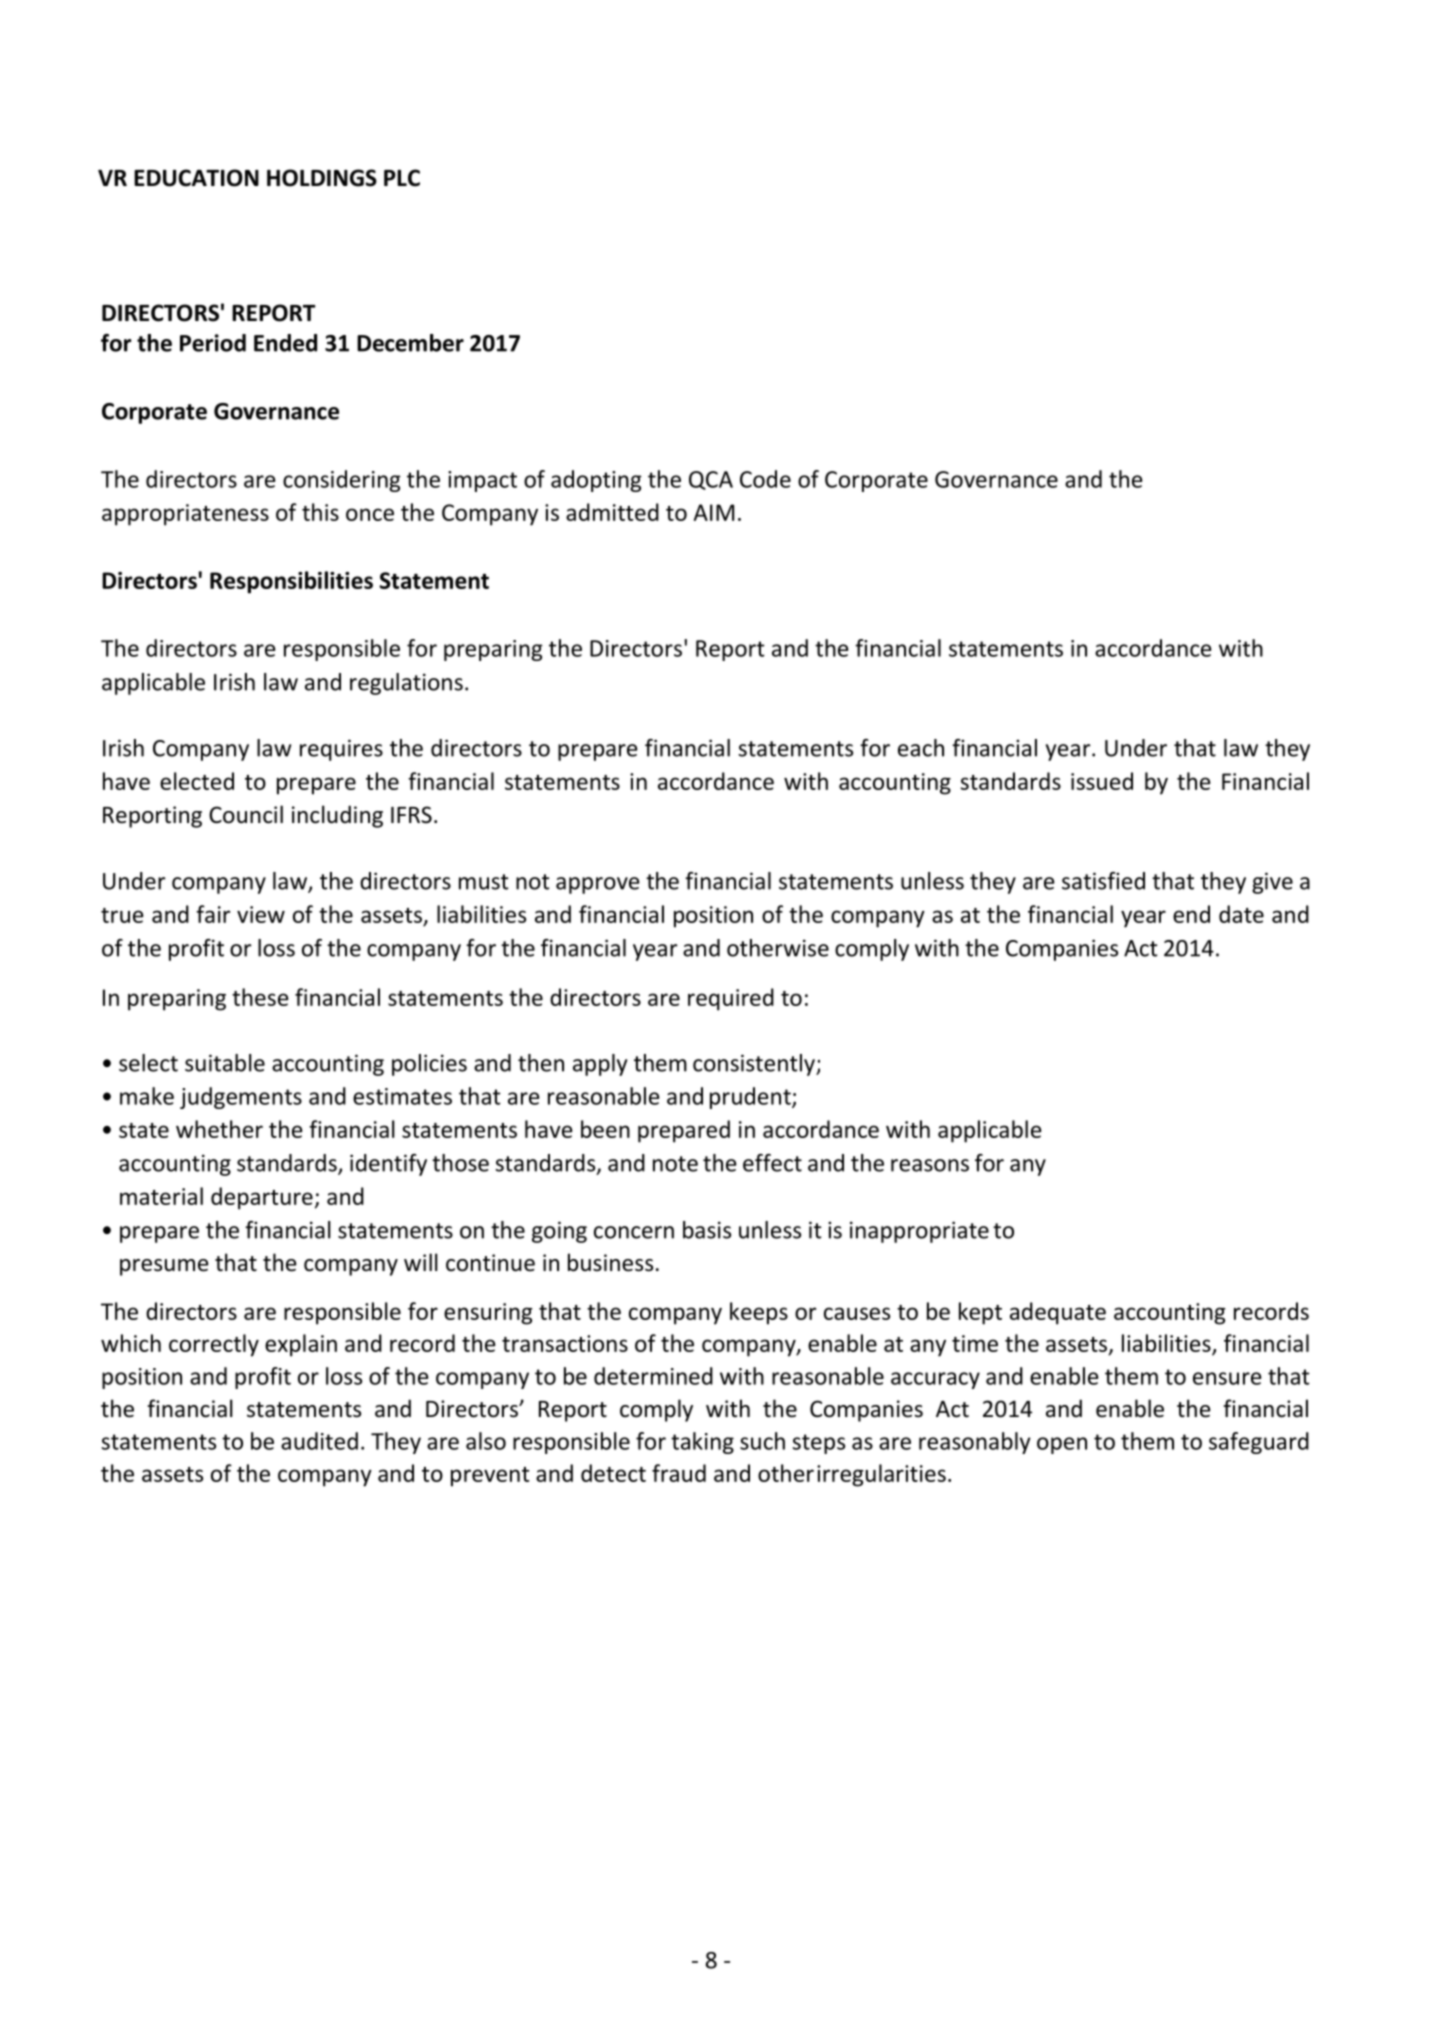  Describe the element at coordinates (919, 1232) in the screenshot. I see `inappropriate` at that location.
